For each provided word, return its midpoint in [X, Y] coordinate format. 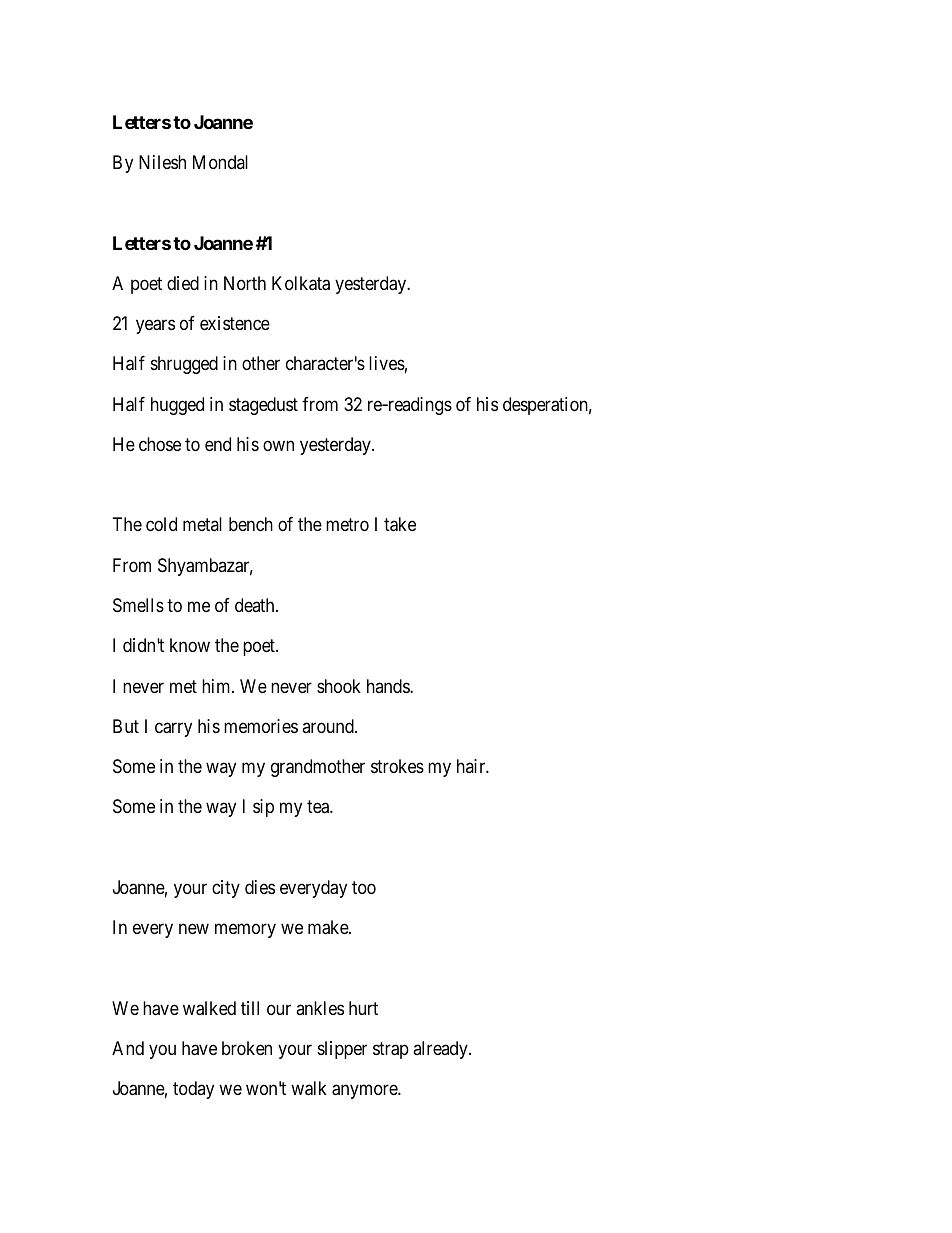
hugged [177, 406]
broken [247, 1048]
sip [263, 808]
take [400, 524]
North [245, 283]
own [278, 445]
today [193, 1090]
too [364, 887]
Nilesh [162, 162]
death [256, 605]
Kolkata [301, 283]
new [194, 929]
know [190, 645]
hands [389, 686]
